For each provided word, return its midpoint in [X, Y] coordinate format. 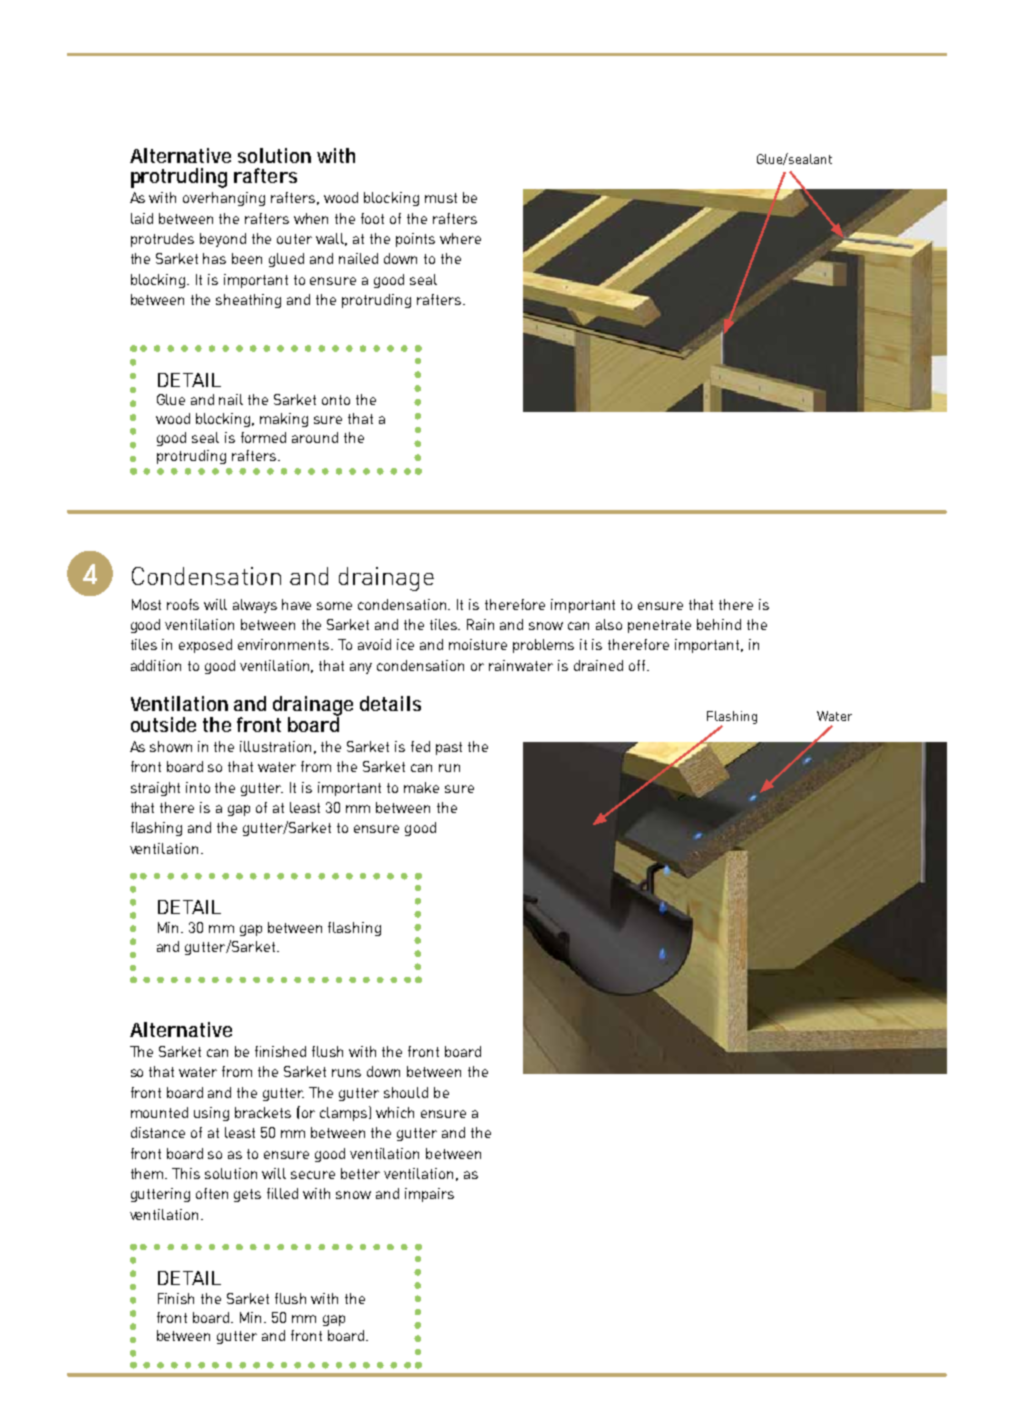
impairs [429, 1195]
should [406, 1092]
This [186, 1173]
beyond [223, 240]
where [460, 238]
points [415, 240]
